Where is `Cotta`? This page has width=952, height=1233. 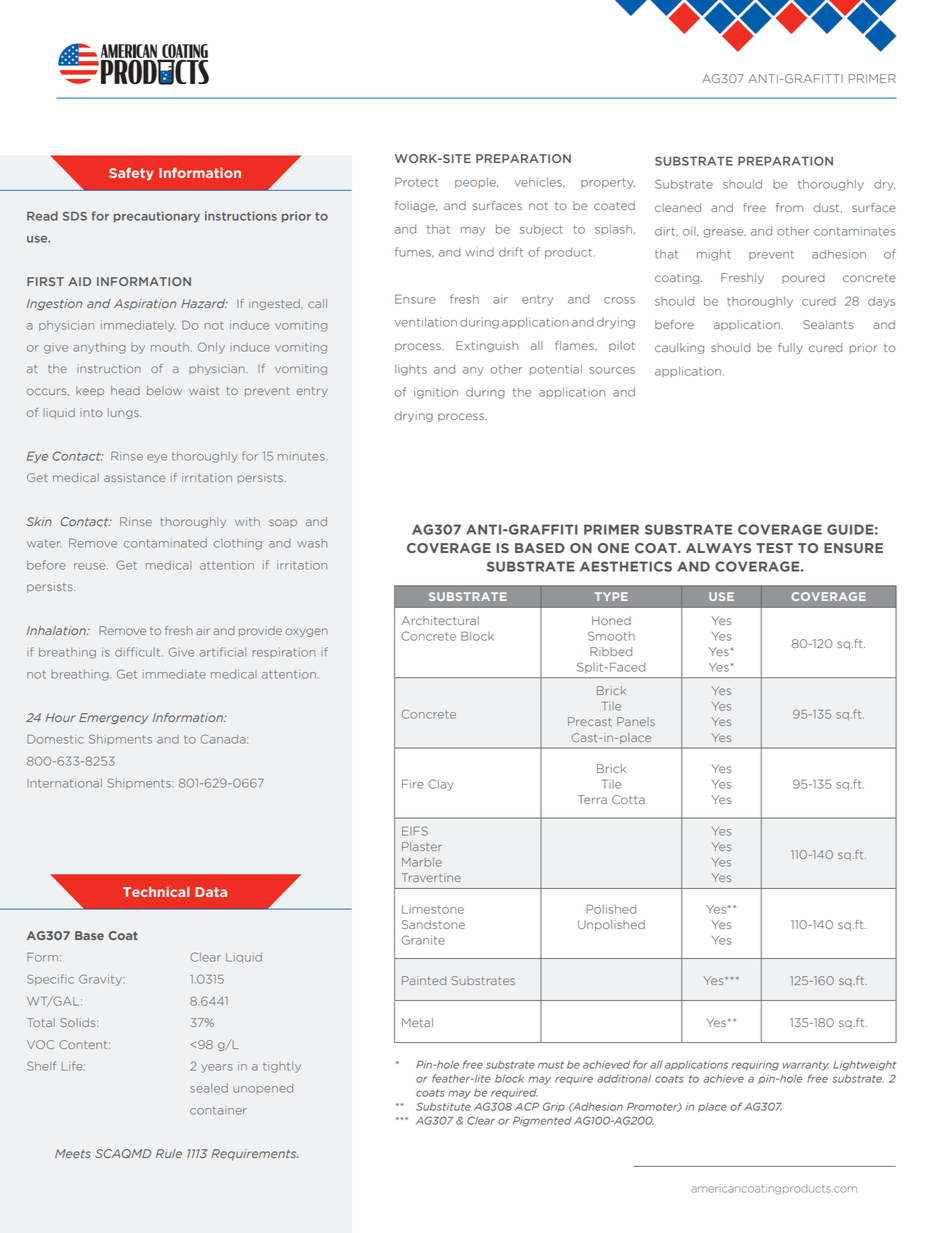
Cotta is located at coordinates (628, 799).
